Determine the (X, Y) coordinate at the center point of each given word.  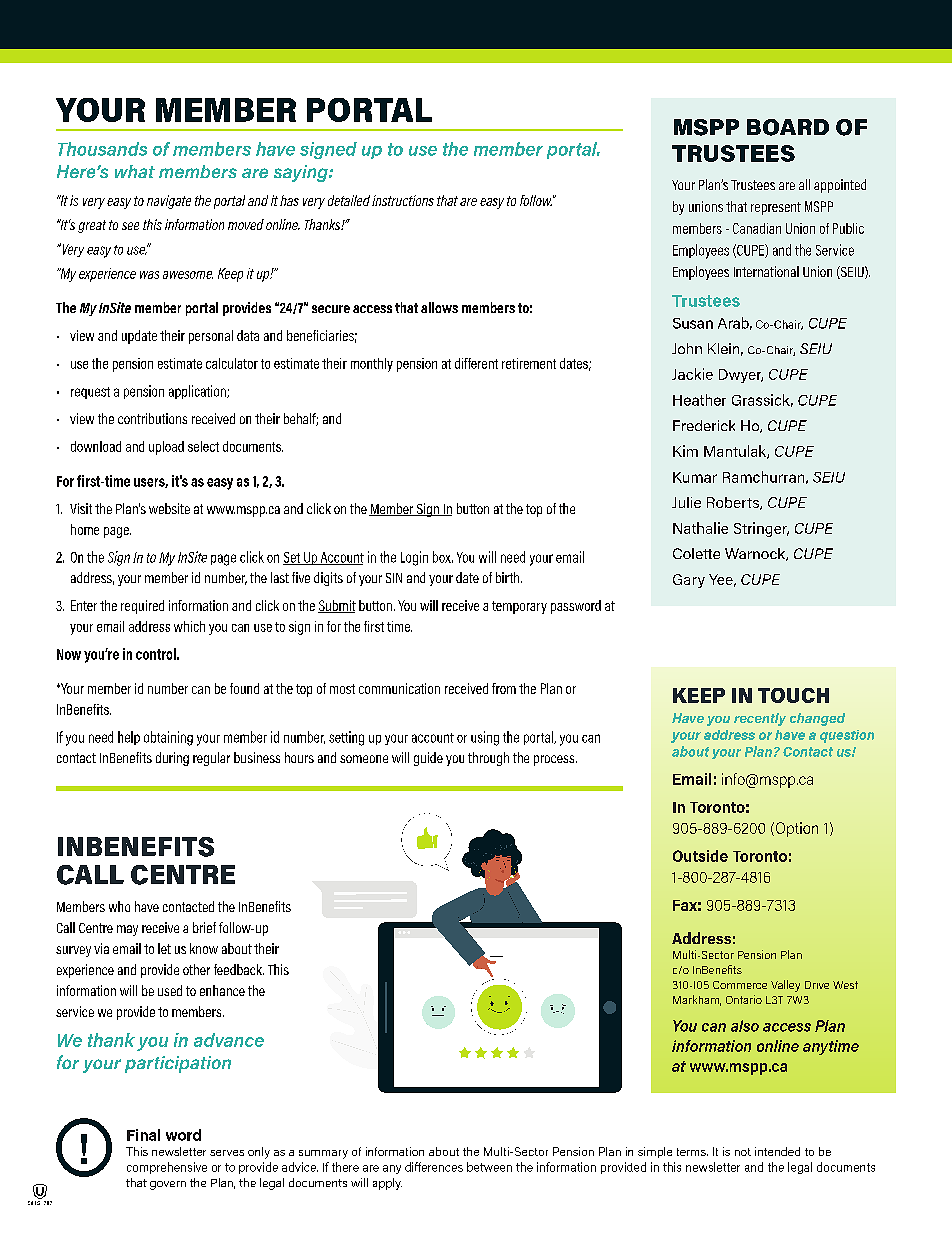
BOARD (788, 127)
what (135, 171)
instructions (403, 200)
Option (795, 829)
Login (414, 558)
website (169, 508)
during (172, 759)
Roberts (734, 503)
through (488, 759)
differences (434, 1167)
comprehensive (167, 1168)
